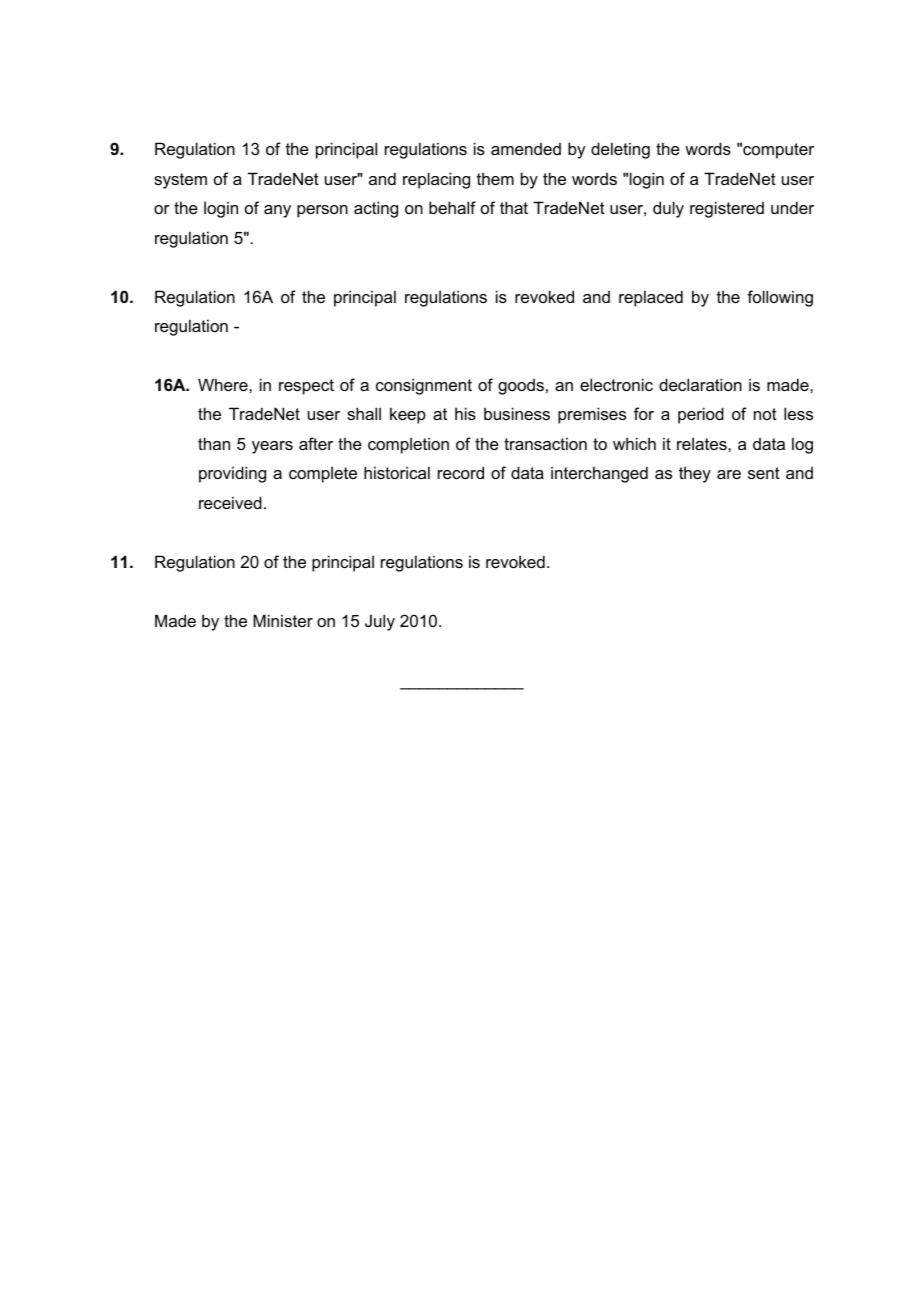 The image size is (924, 1308). Describe the element at coordinates (700, 384) in the screenshot. I see `declaration` at that location.
